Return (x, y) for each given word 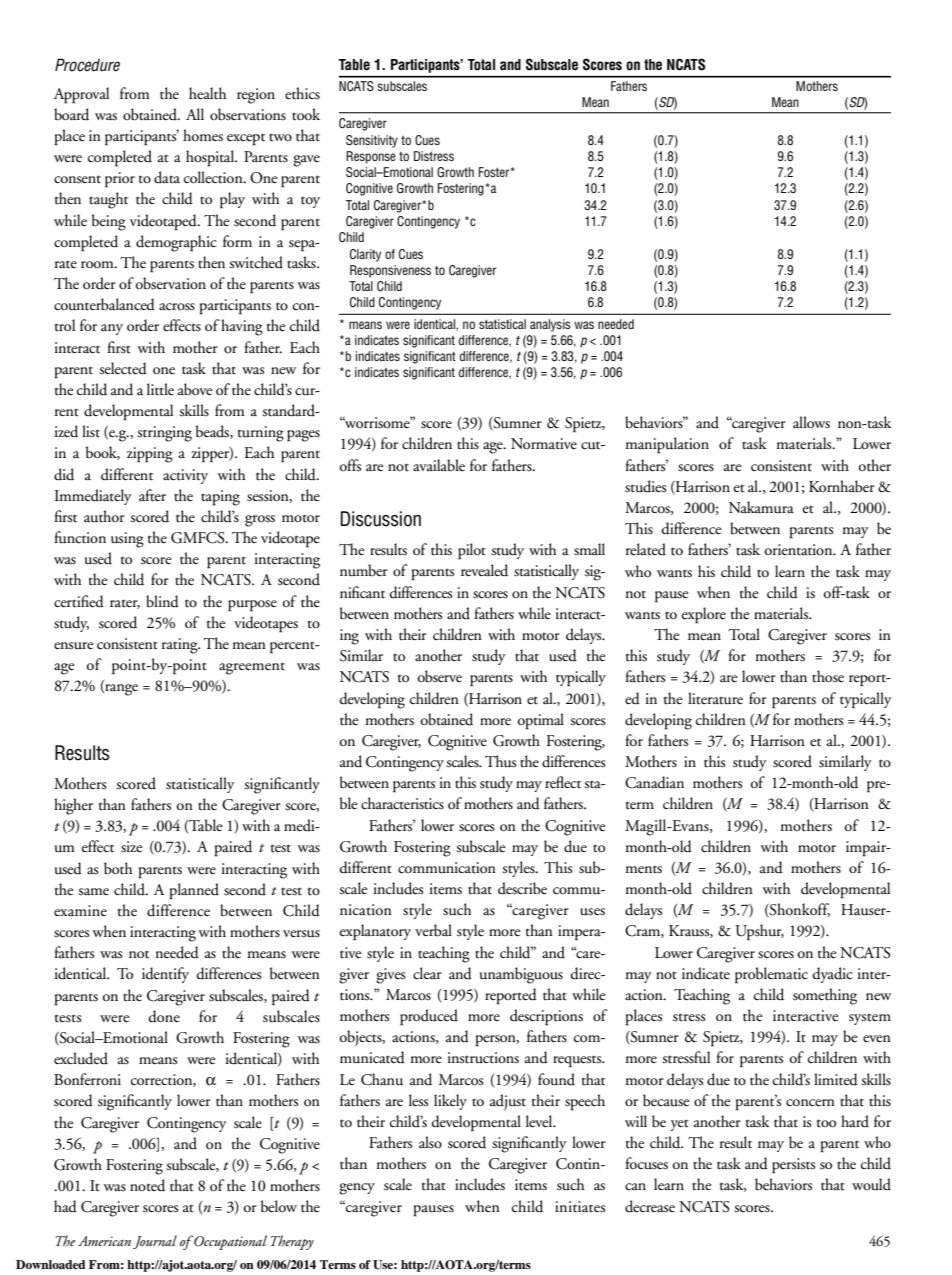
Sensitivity (372, 141)
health (208, 93)
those (828, 676)
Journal (155, 1242)
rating (181, 646)
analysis (550, 325)
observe (440, 676)
